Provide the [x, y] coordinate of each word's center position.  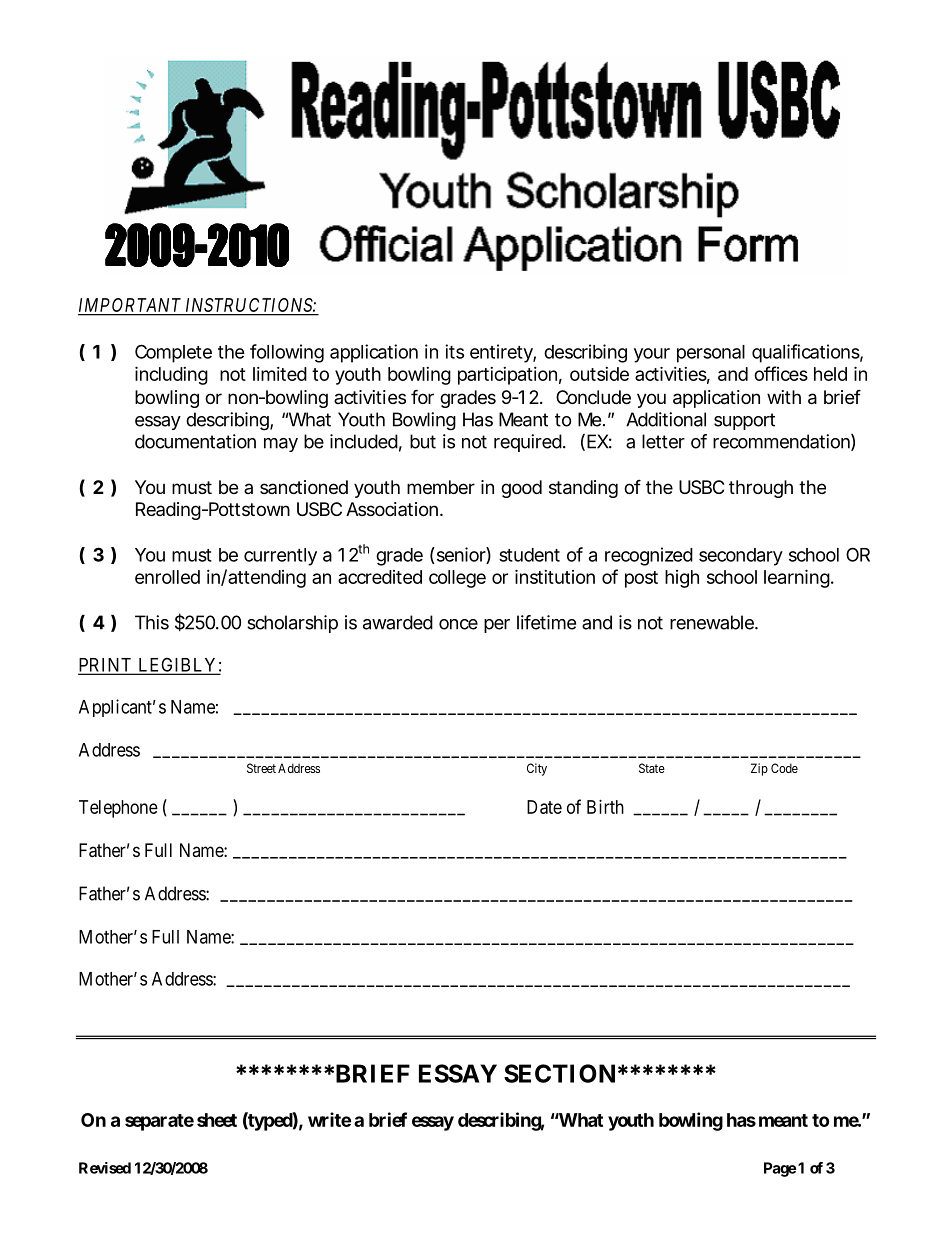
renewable [713, 622]
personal [711, 354]
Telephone [118, 809]
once [458, 624]
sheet [217, 1120]
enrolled [167, 577]
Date [544, 807]
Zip [759, 769]
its [454, 351]
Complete [173, 353]
